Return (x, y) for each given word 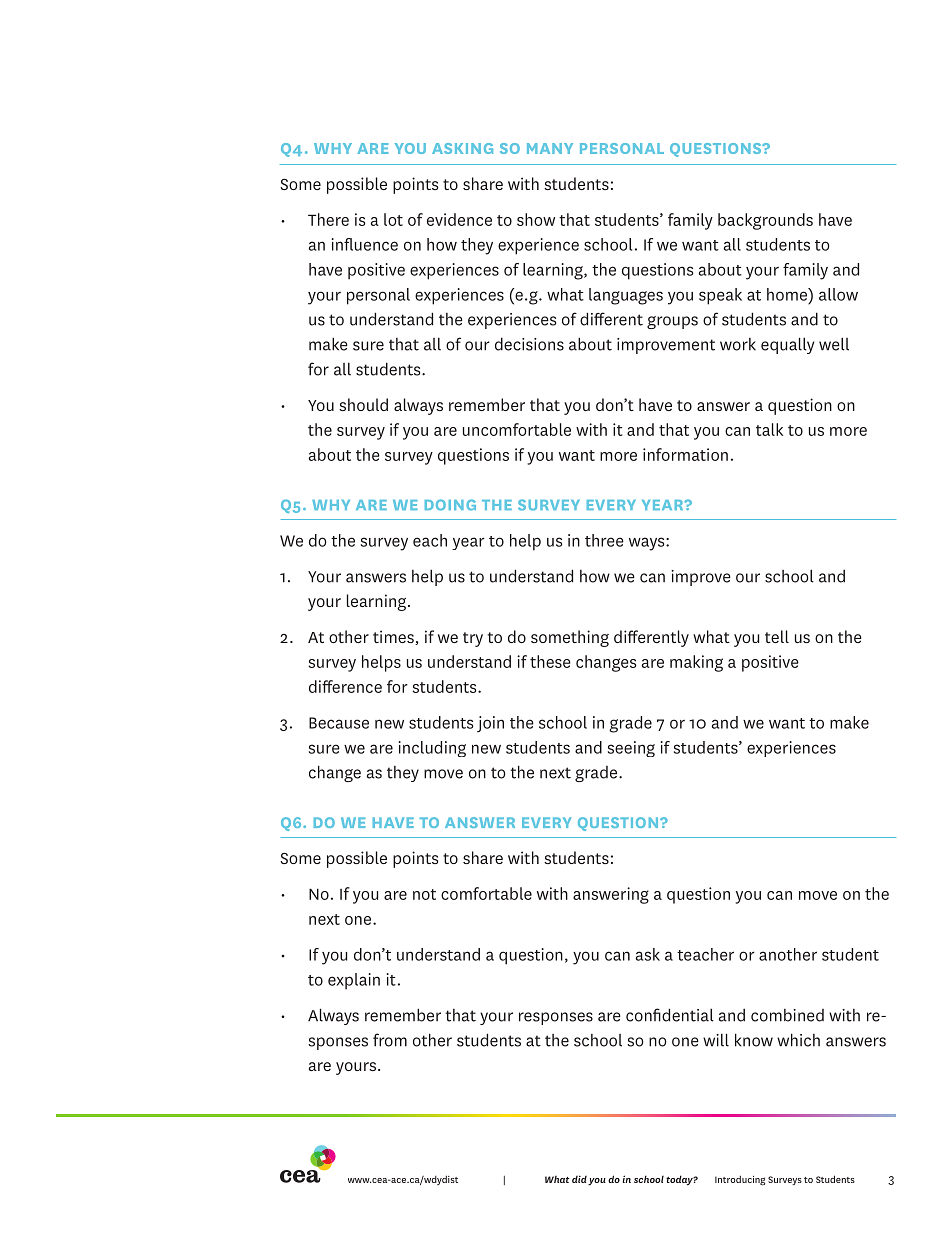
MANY (550, 148)
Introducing (740, 1180)
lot (393, 219)
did (579, 1179)
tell (777, 636)
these (550, 661)
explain (354, 981)
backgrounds (765, 221)
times (394, 637)
